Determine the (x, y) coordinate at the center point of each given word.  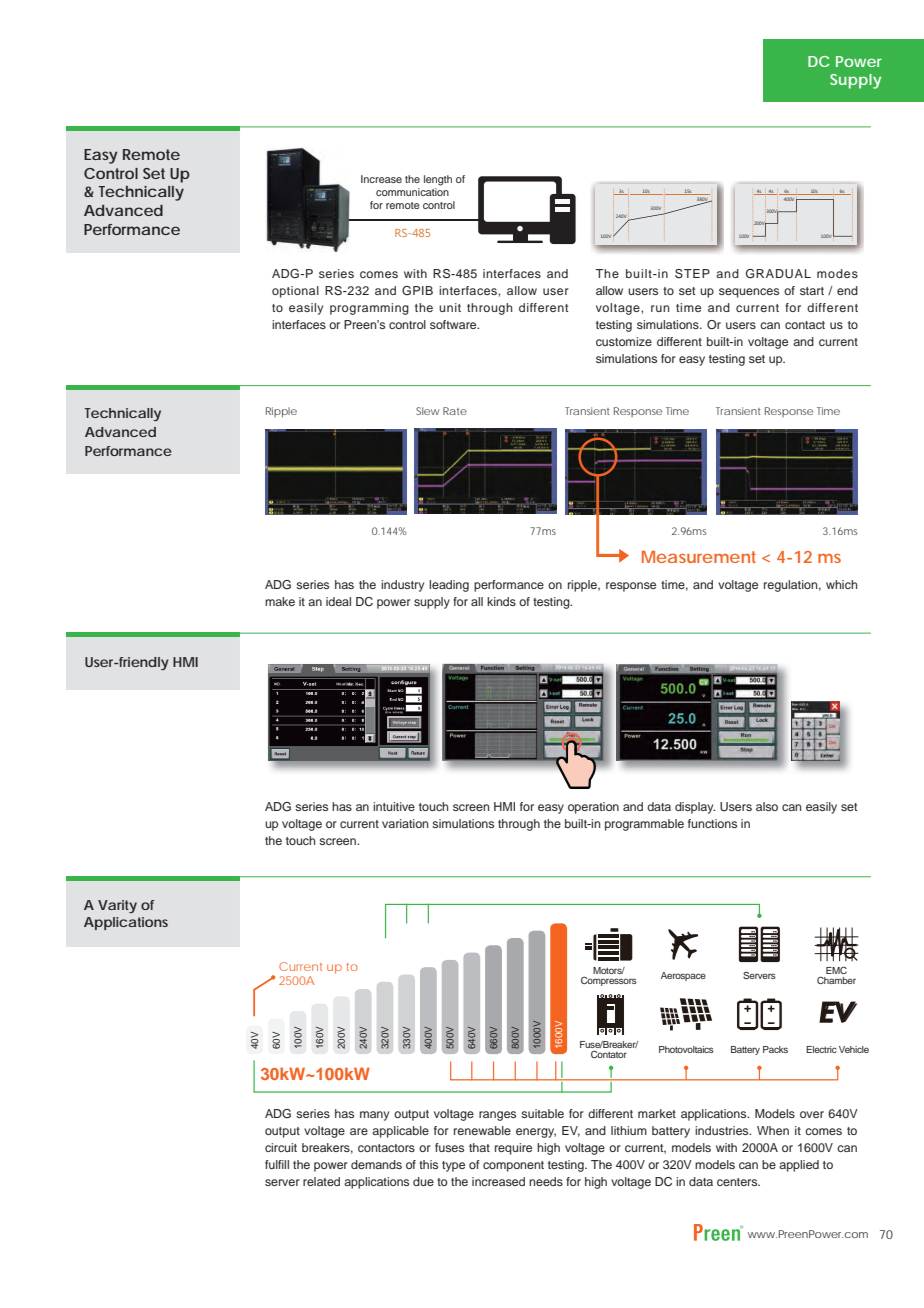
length (438, 180)
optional (295, 292)
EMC (836, 970)
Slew (427, 411)
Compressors (609, 981)
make (280, 601)
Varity (117, 906)
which (841, 584)
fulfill (277, 1164)
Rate (455, 411)
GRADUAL (778, 274)
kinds (501, 601)
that (479, 1147)
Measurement (699, 557)
